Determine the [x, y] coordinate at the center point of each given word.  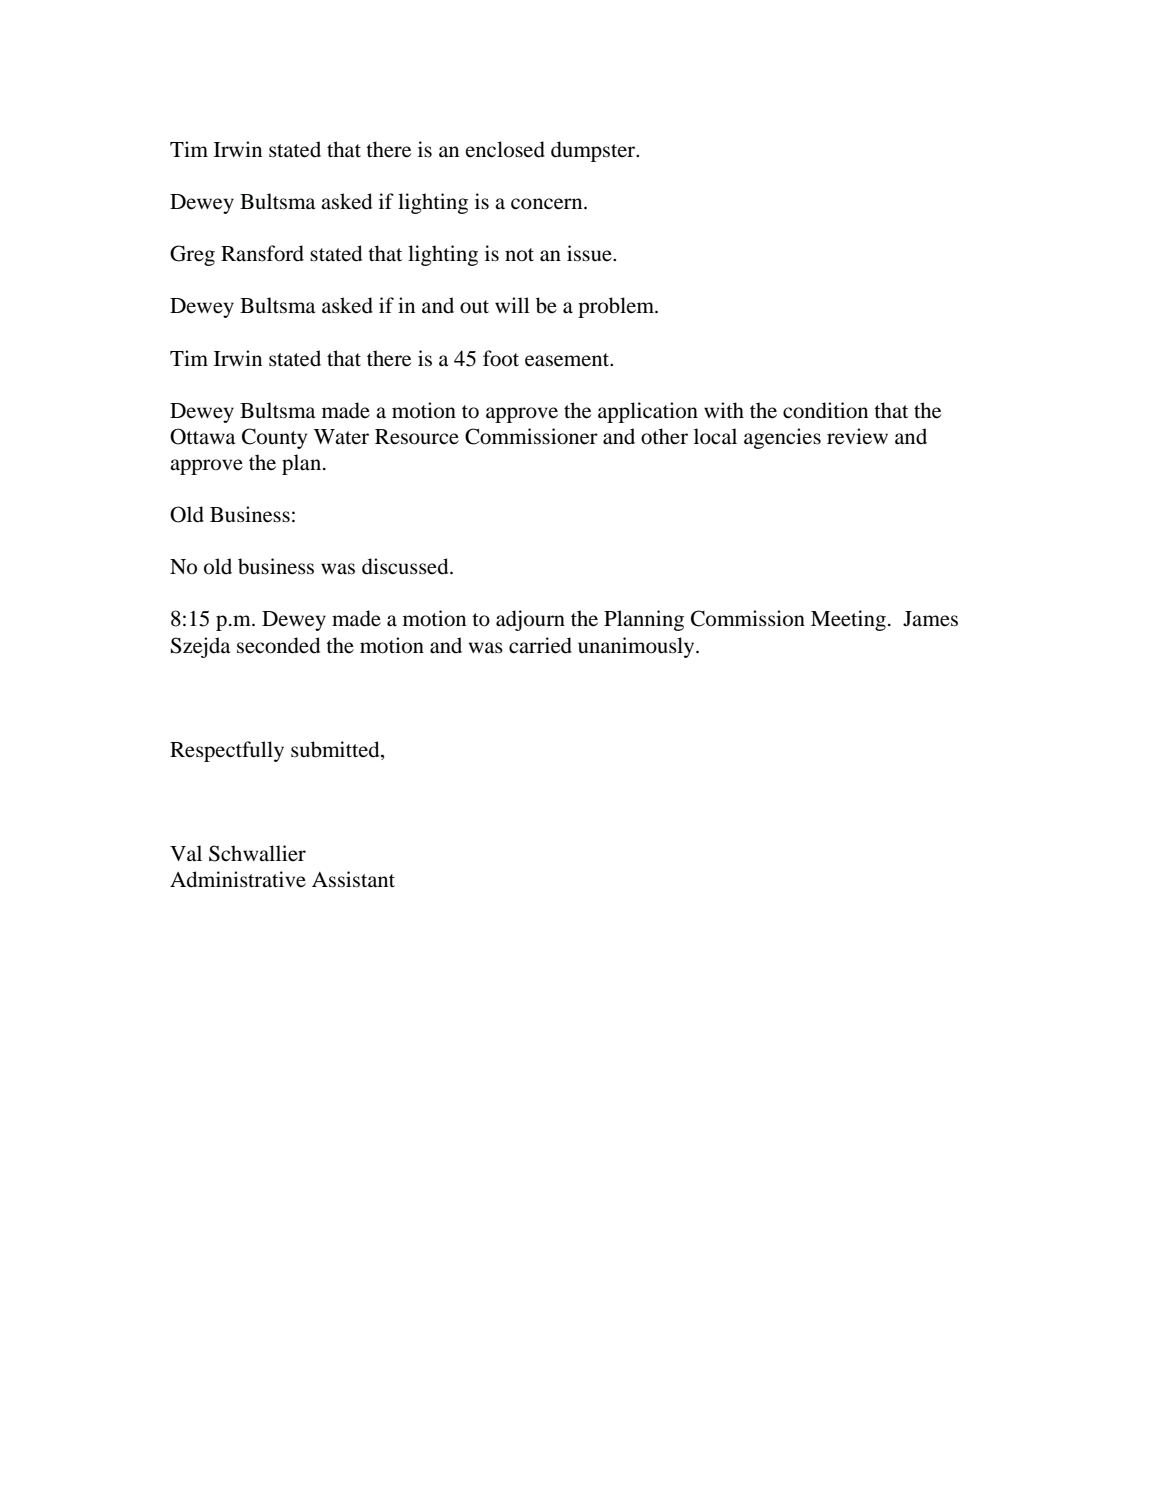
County [274, 438]
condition [825, 410]
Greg [192, 255]
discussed [406, 566]
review [857, 436]
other [664, 436]
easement [568, 360]
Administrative [238, 879]
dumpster [594, 151]
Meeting [848, 620]
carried [540, 645]
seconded [278, 645]
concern [548, 204]
